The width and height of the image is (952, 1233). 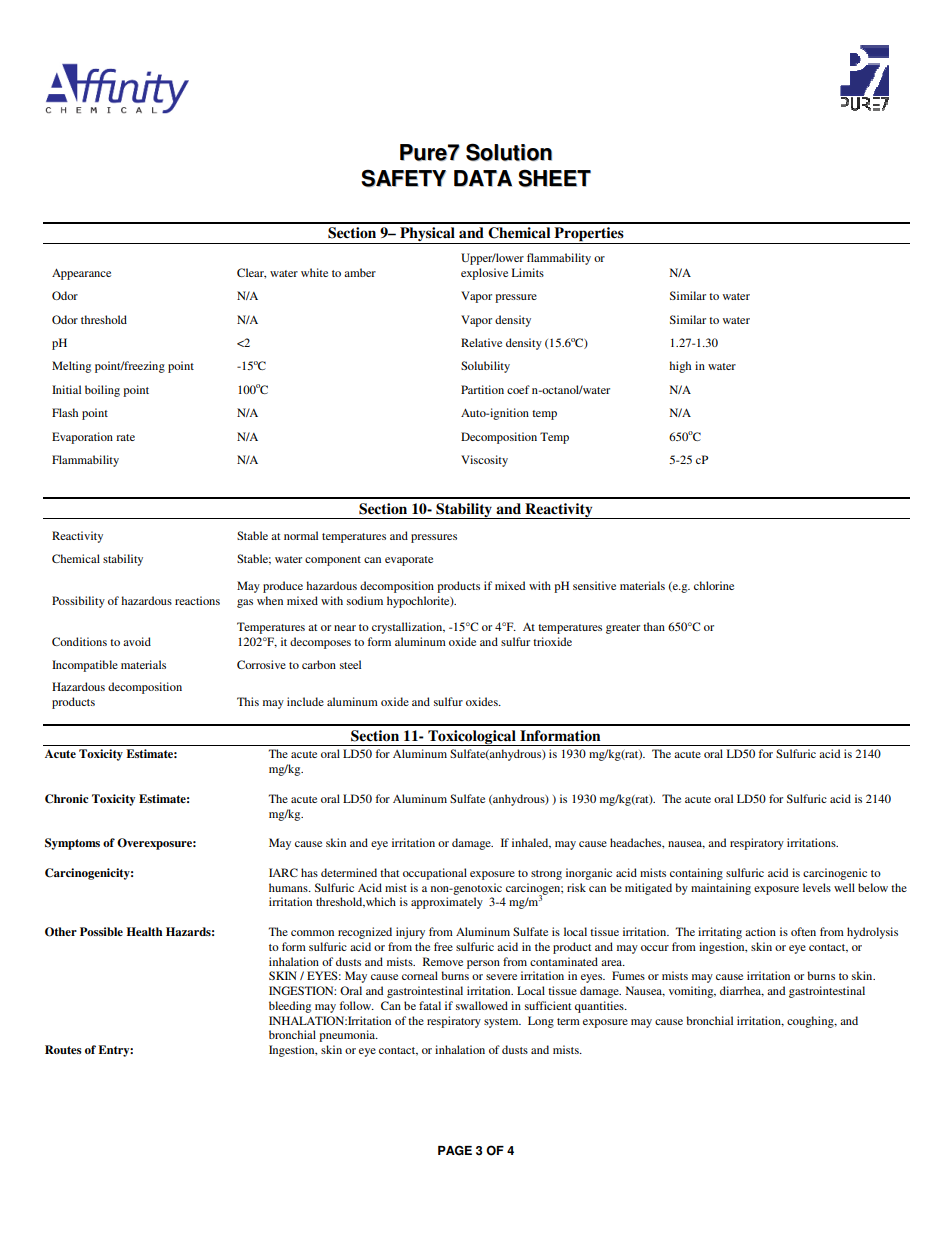 I want to click on Flash, so click(x=65, y=412).
